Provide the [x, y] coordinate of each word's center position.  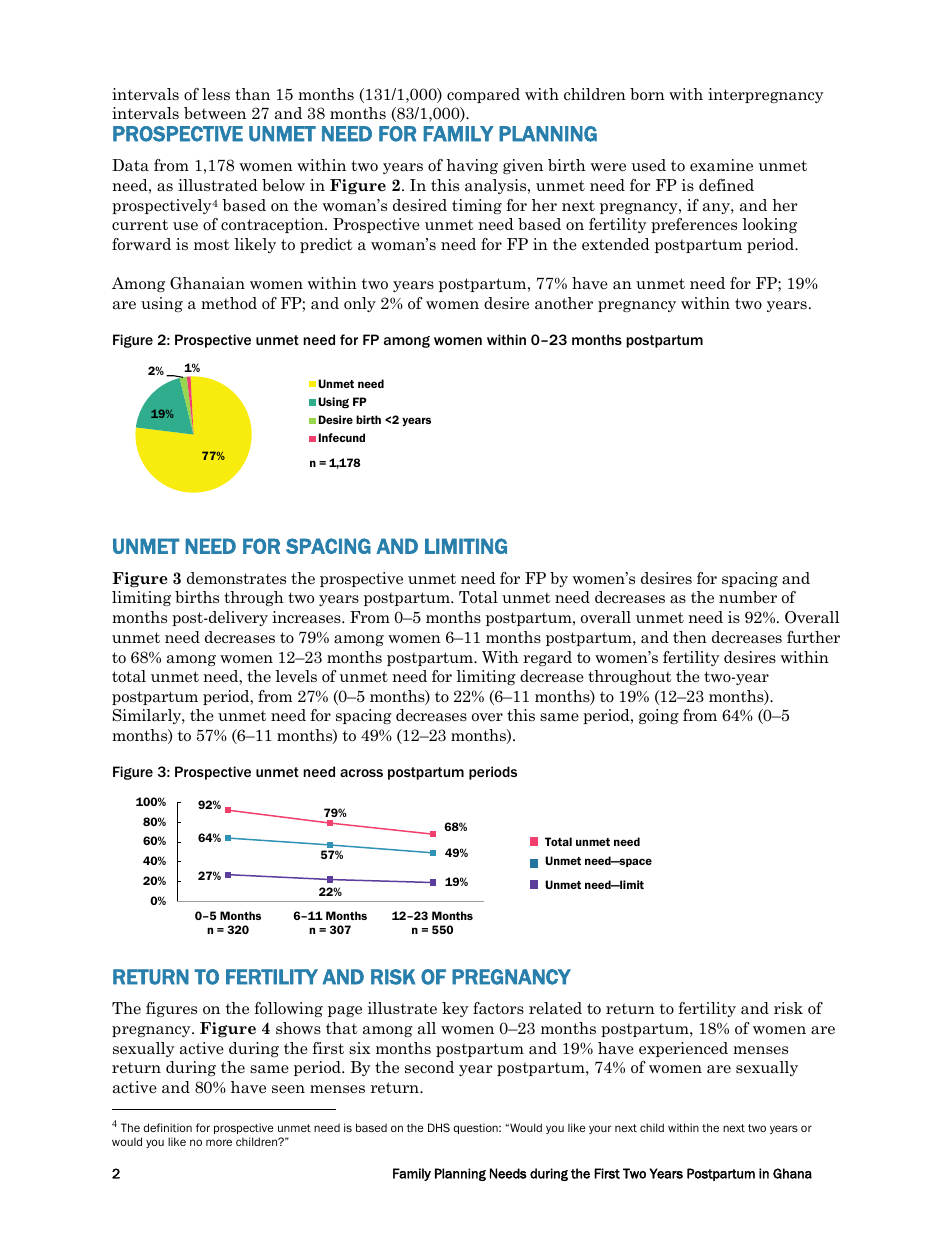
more [219, 1142]
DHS [439, 1127]
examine [721, 165]
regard [547, 658]
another [564, 303]
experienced [683, 1049]
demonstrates [236, 578]
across [361, 773]
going [659, 716]
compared [483, 95]
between [215, 113]
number [748, 597]
